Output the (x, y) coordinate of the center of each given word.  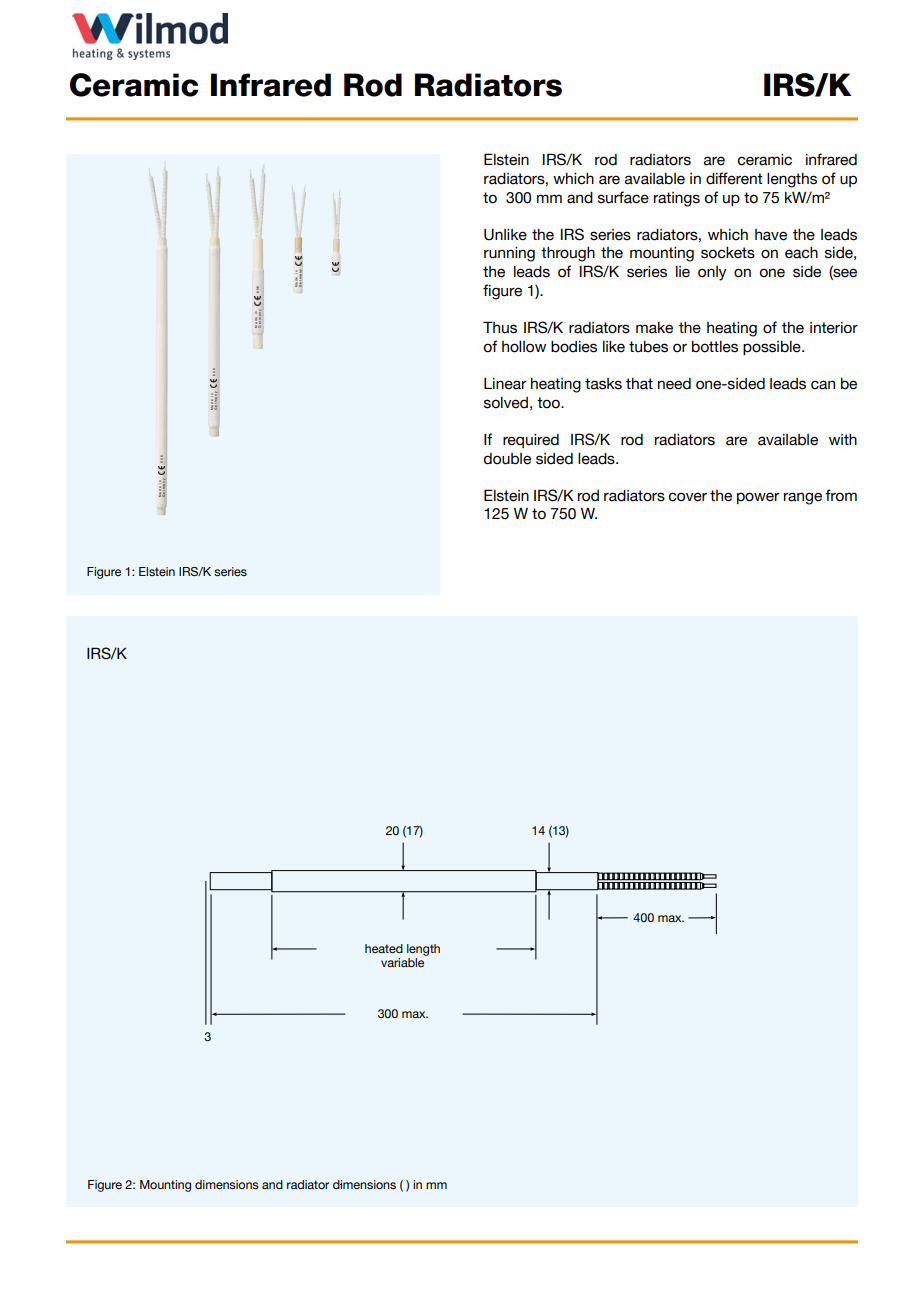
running (509, 254)
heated (384, 948)
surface (623, 197)
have (771, 235)
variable (402, 962)
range (803, 498)
